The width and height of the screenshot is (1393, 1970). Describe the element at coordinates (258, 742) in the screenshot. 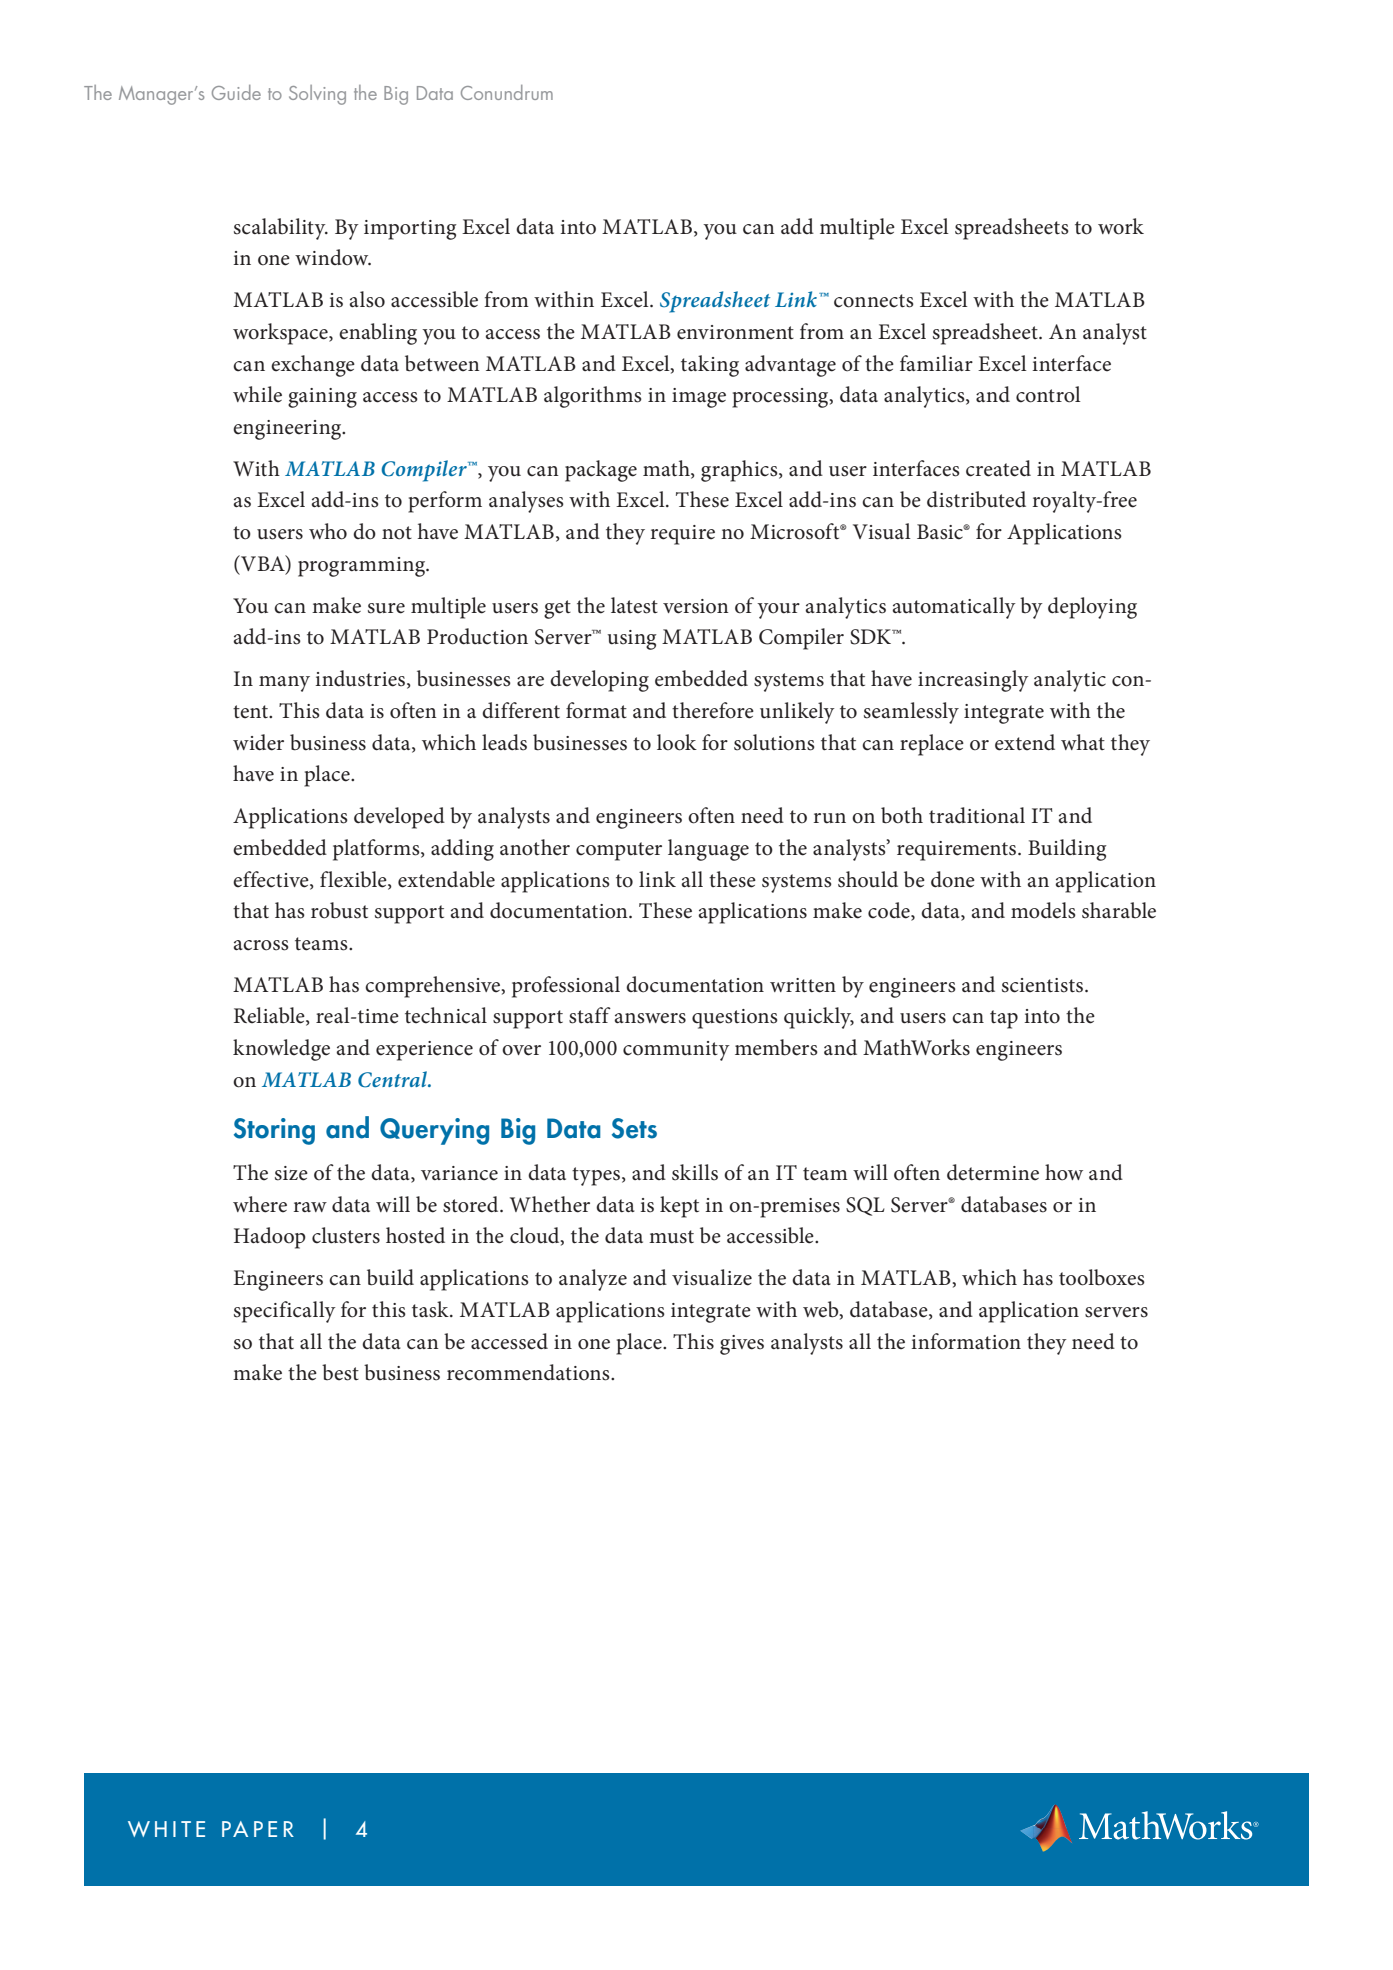

I see `wider` at that location.
